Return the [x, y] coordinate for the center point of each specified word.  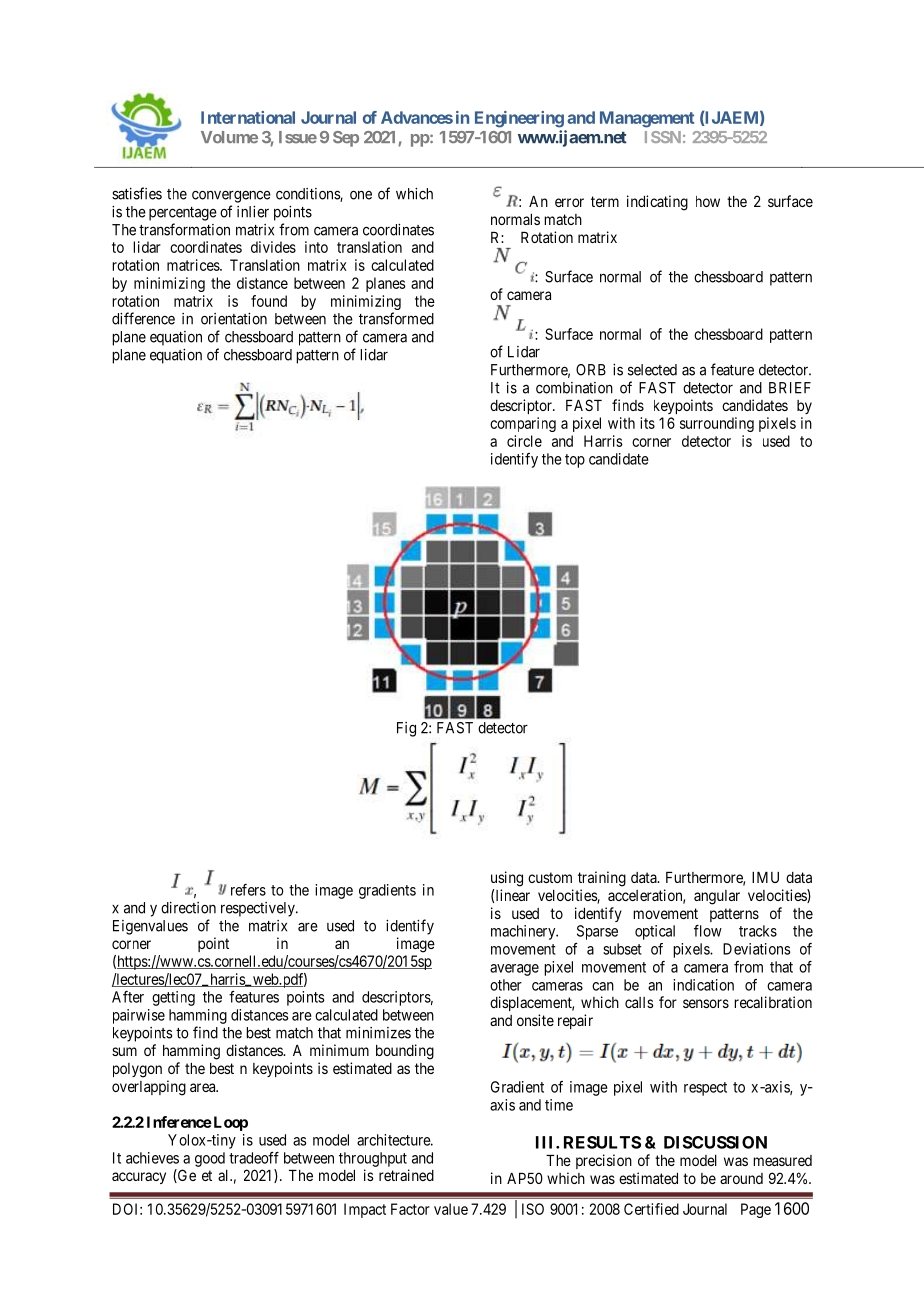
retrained [406, 1175]
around [741, 1178]
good [210, 1159]
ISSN [663, 137]
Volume [229, 137]
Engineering [519, 119]
